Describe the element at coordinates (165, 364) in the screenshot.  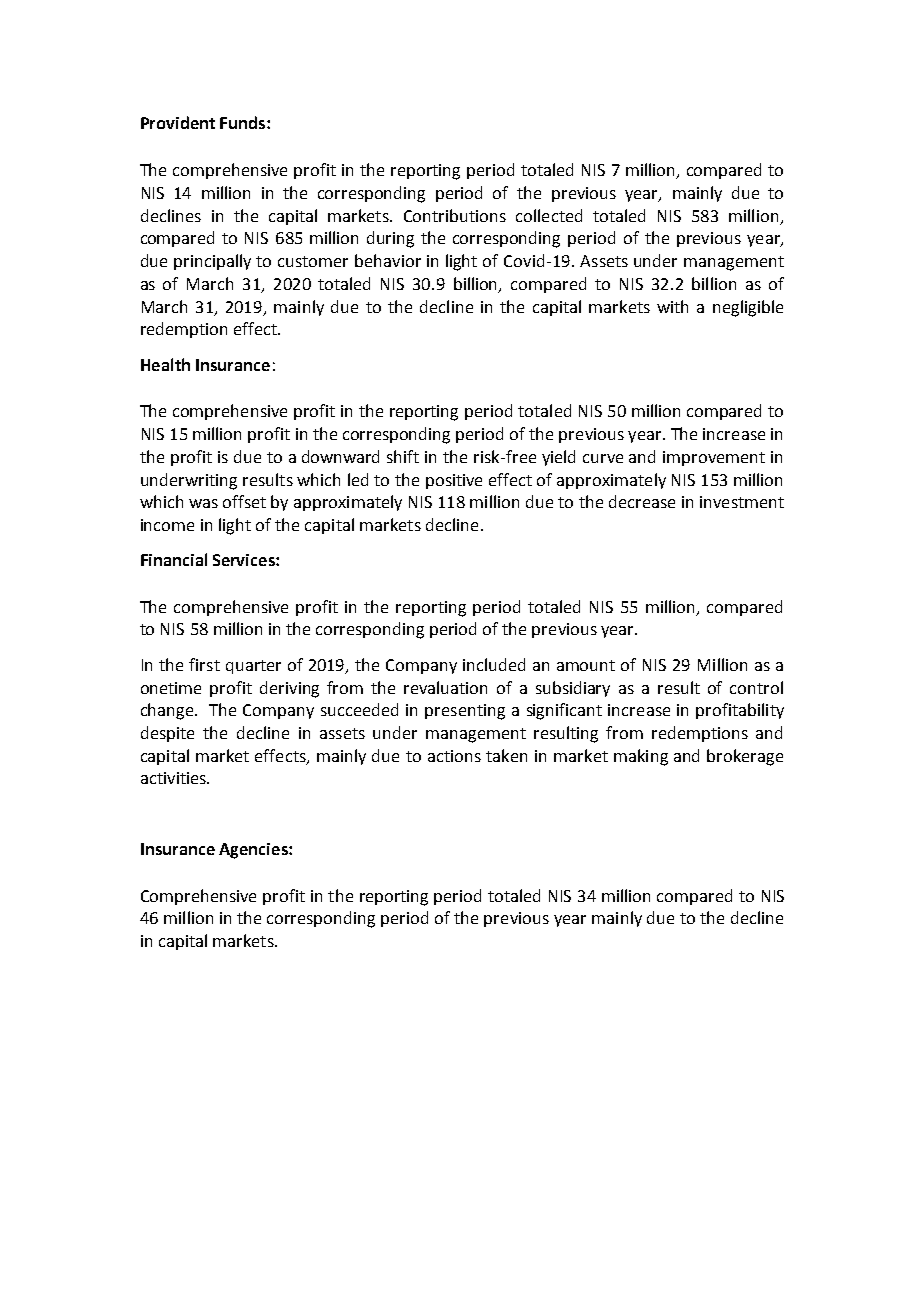
I see `Health` at that location.
